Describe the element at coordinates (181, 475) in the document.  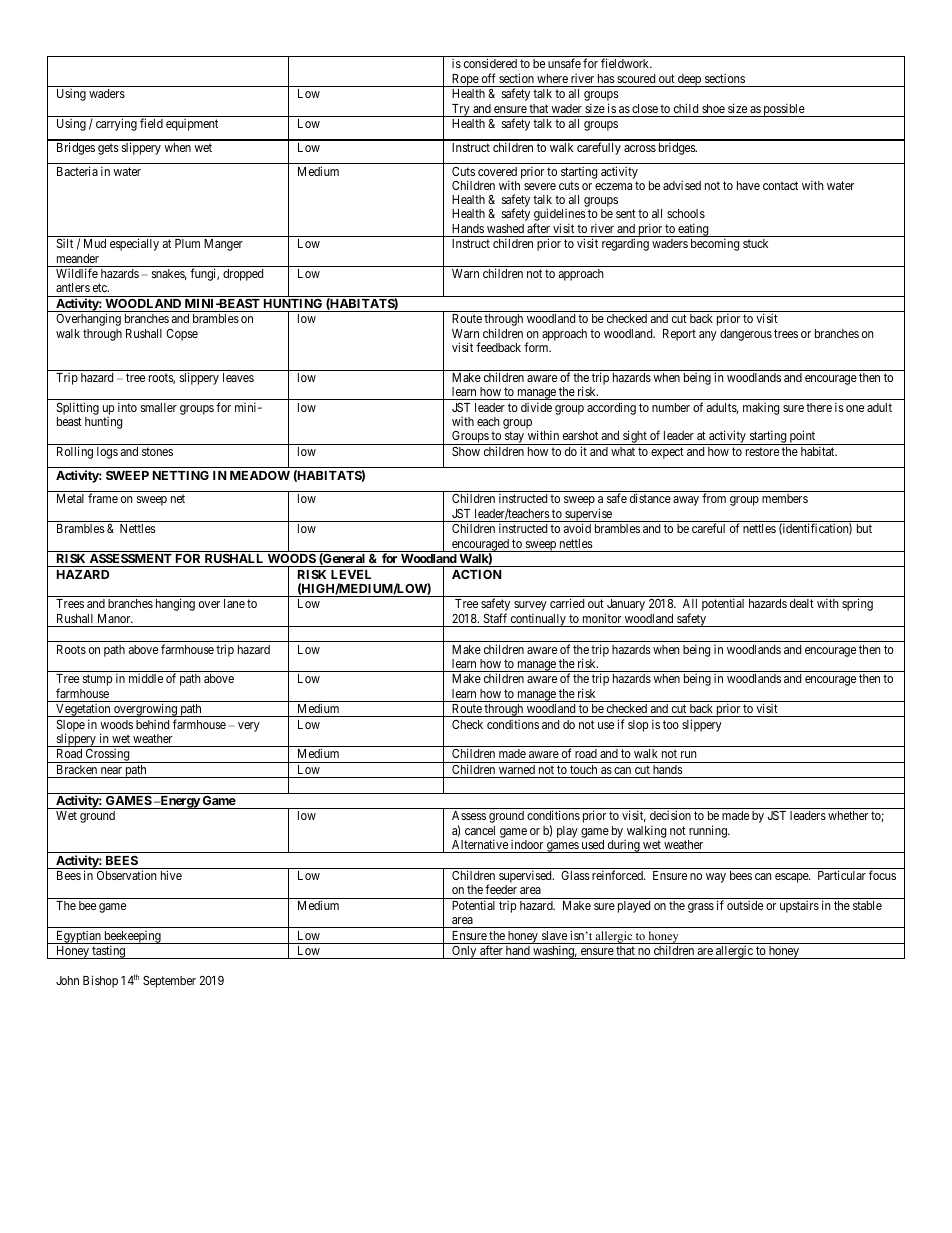
I see `NETTING` at that location.
